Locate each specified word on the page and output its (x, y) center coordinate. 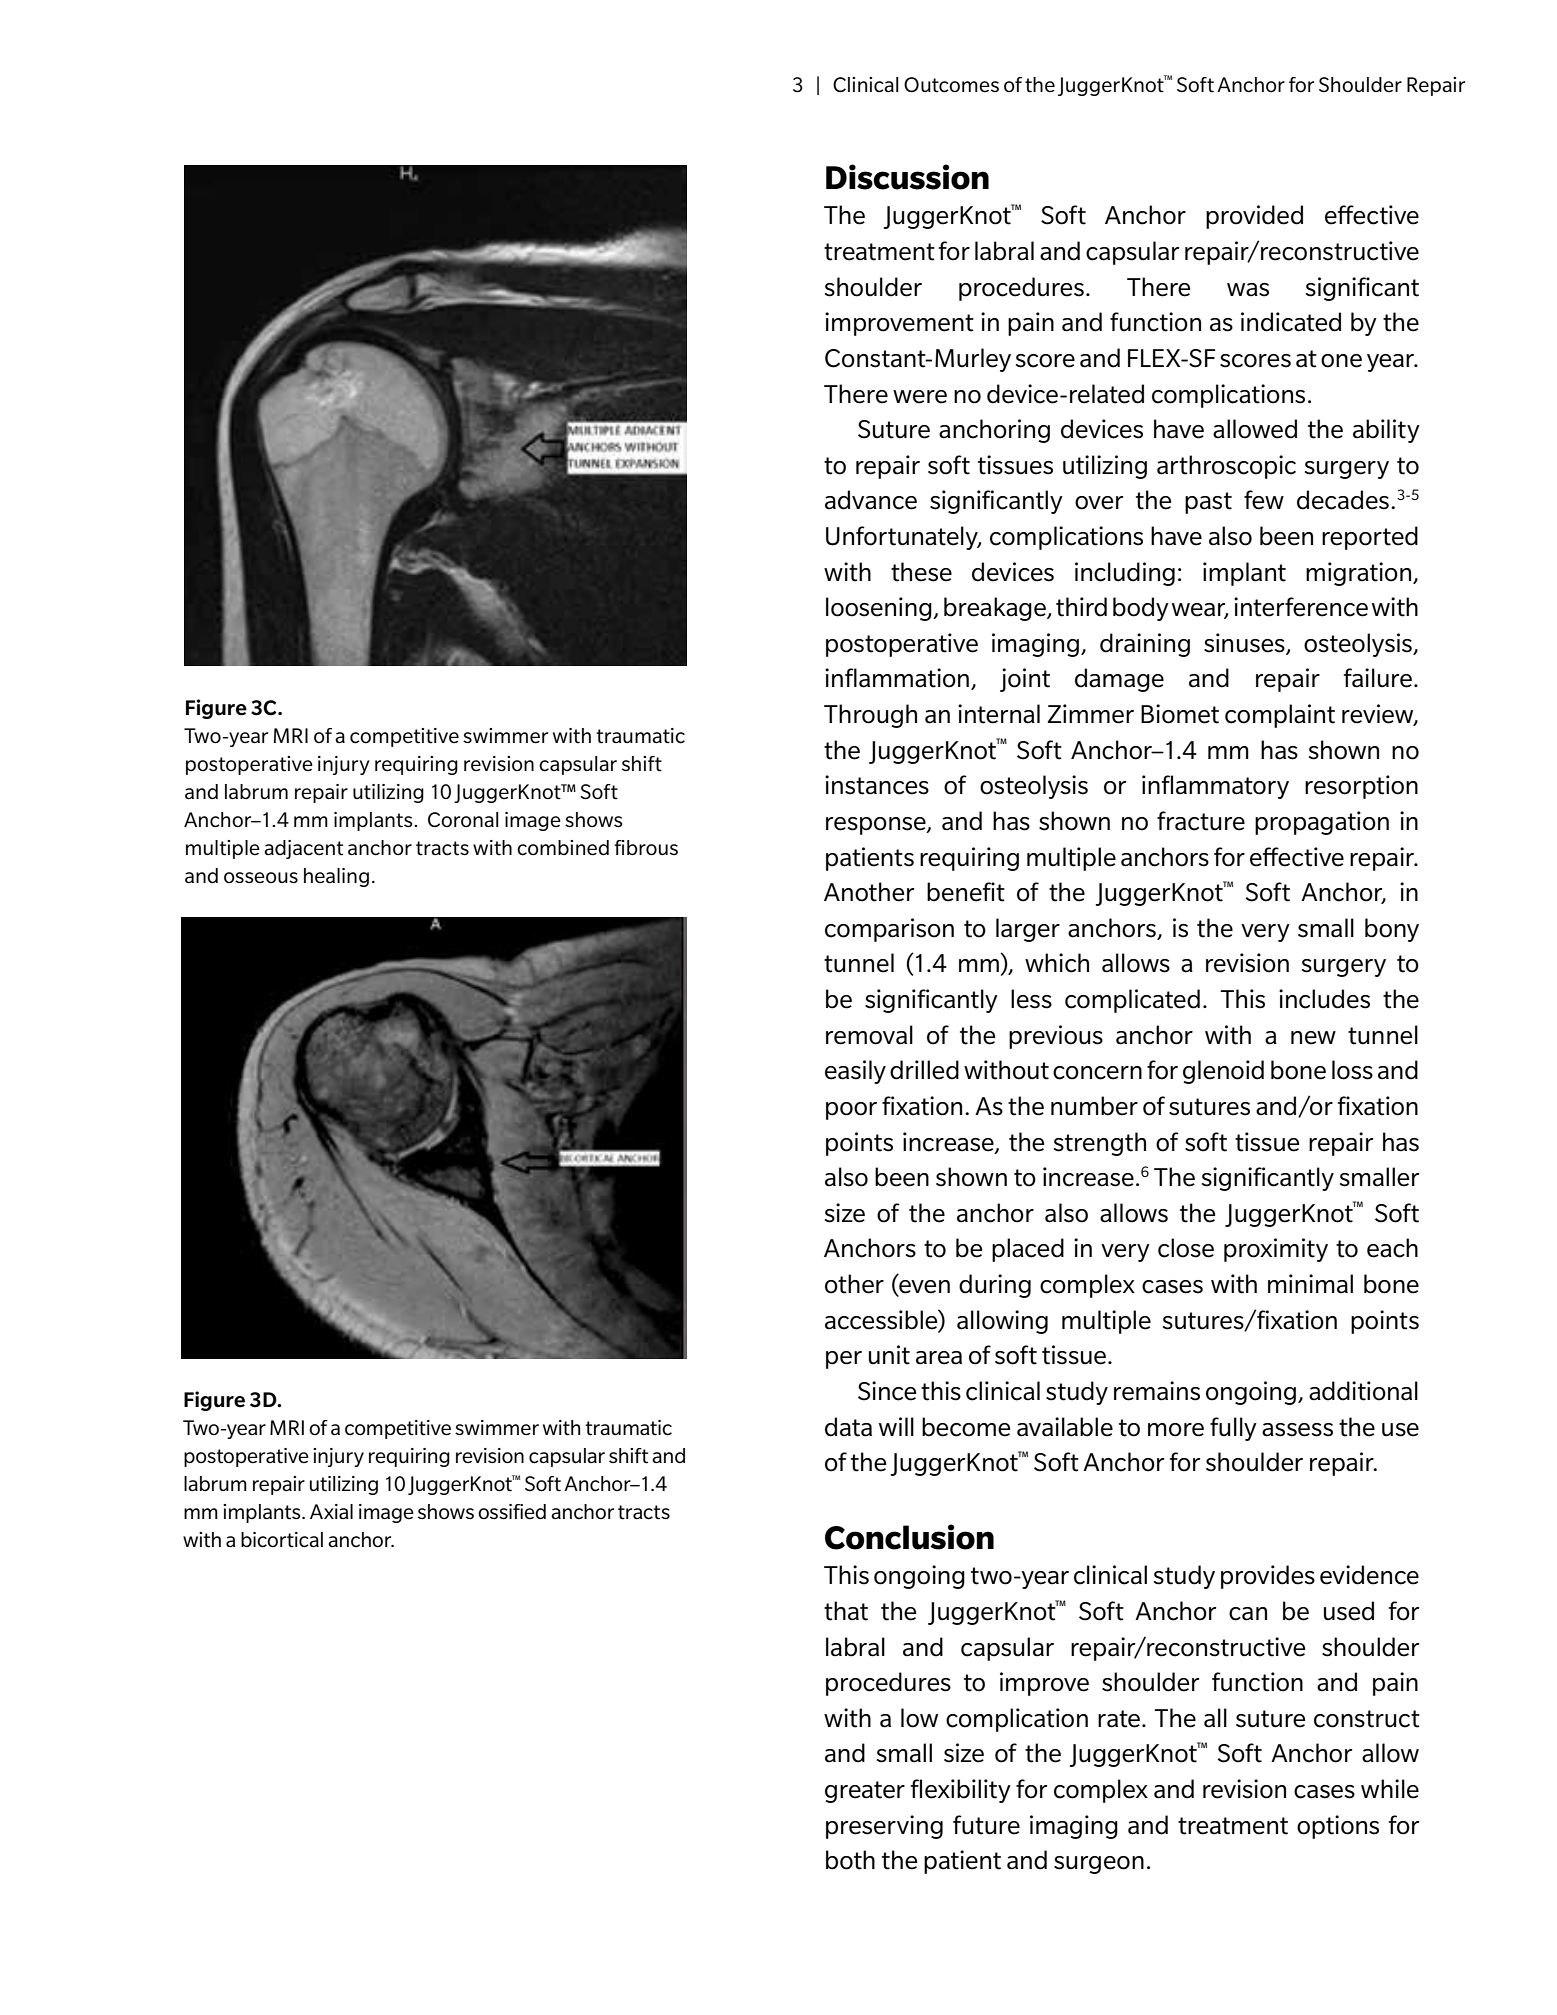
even (923, 1288)
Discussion (907, 177)
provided (1254, 217)
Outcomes (951, 85)
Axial (331, 1511)
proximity (1276, 1250)
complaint (1280, 716)
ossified (512, 1512)
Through (870, 716)
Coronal (463, 820)
